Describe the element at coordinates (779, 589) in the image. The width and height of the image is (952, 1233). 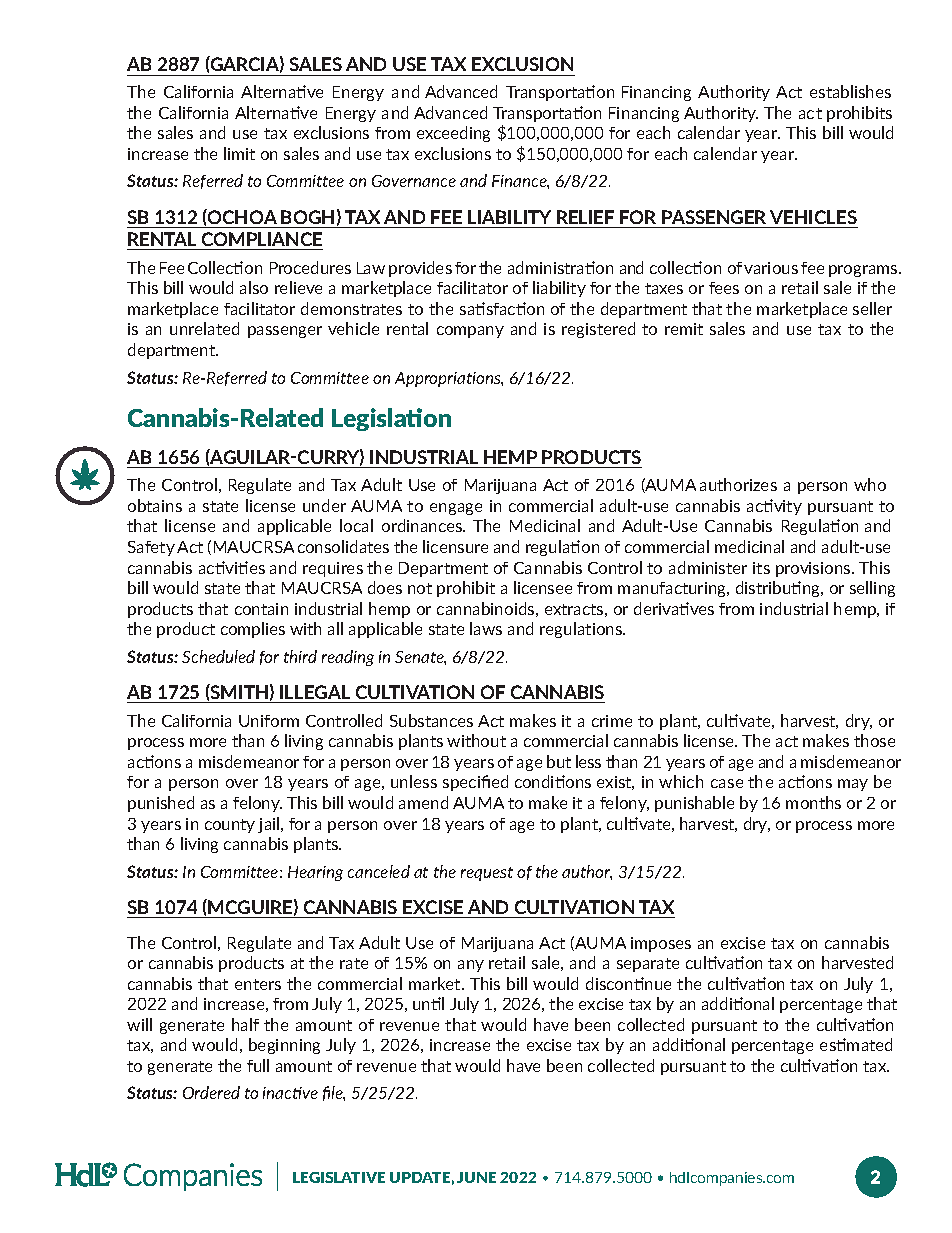
I see `distributing` at that location.
